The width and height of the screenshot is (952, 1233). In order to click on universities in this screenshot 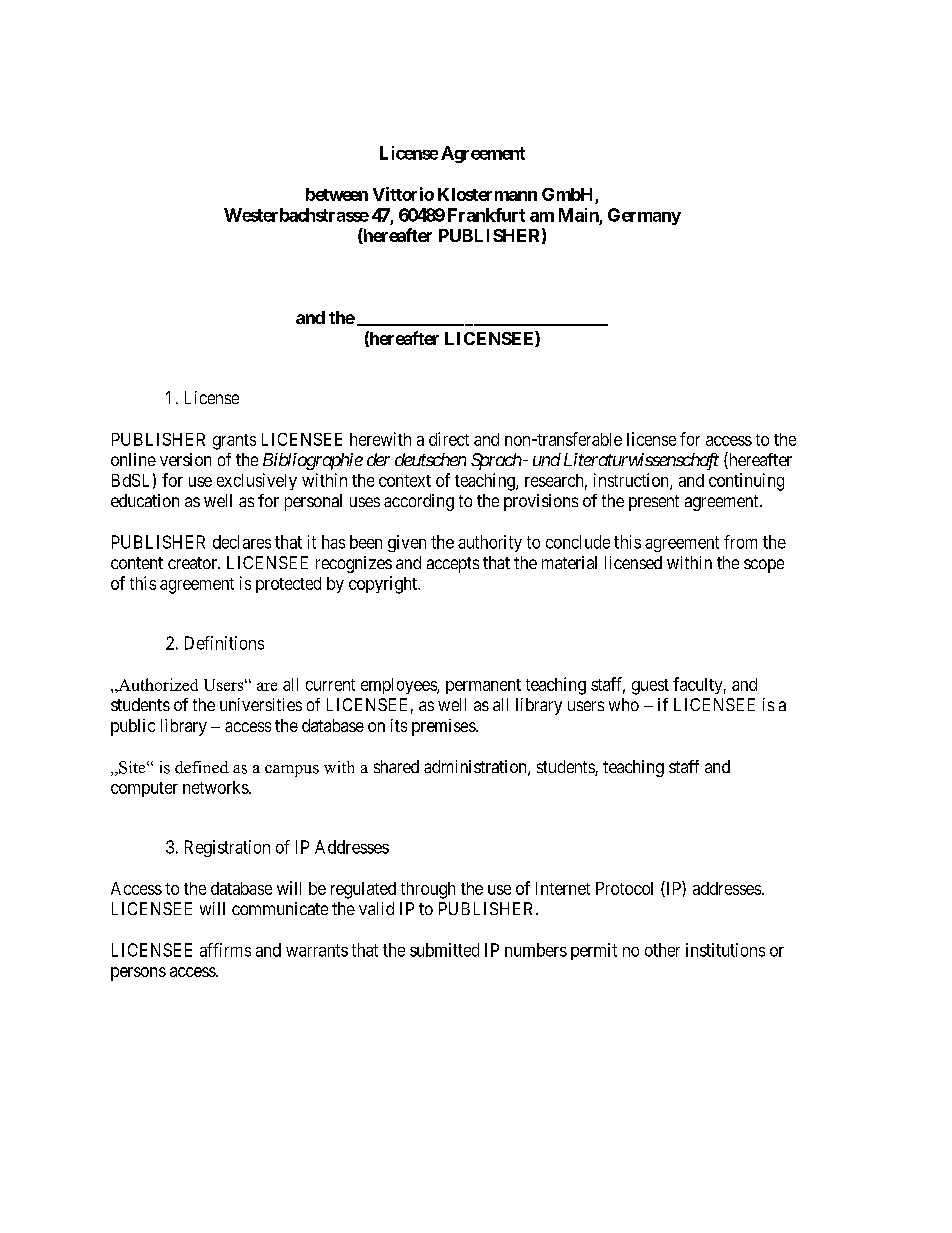, I will do `click(261, 704)`.
